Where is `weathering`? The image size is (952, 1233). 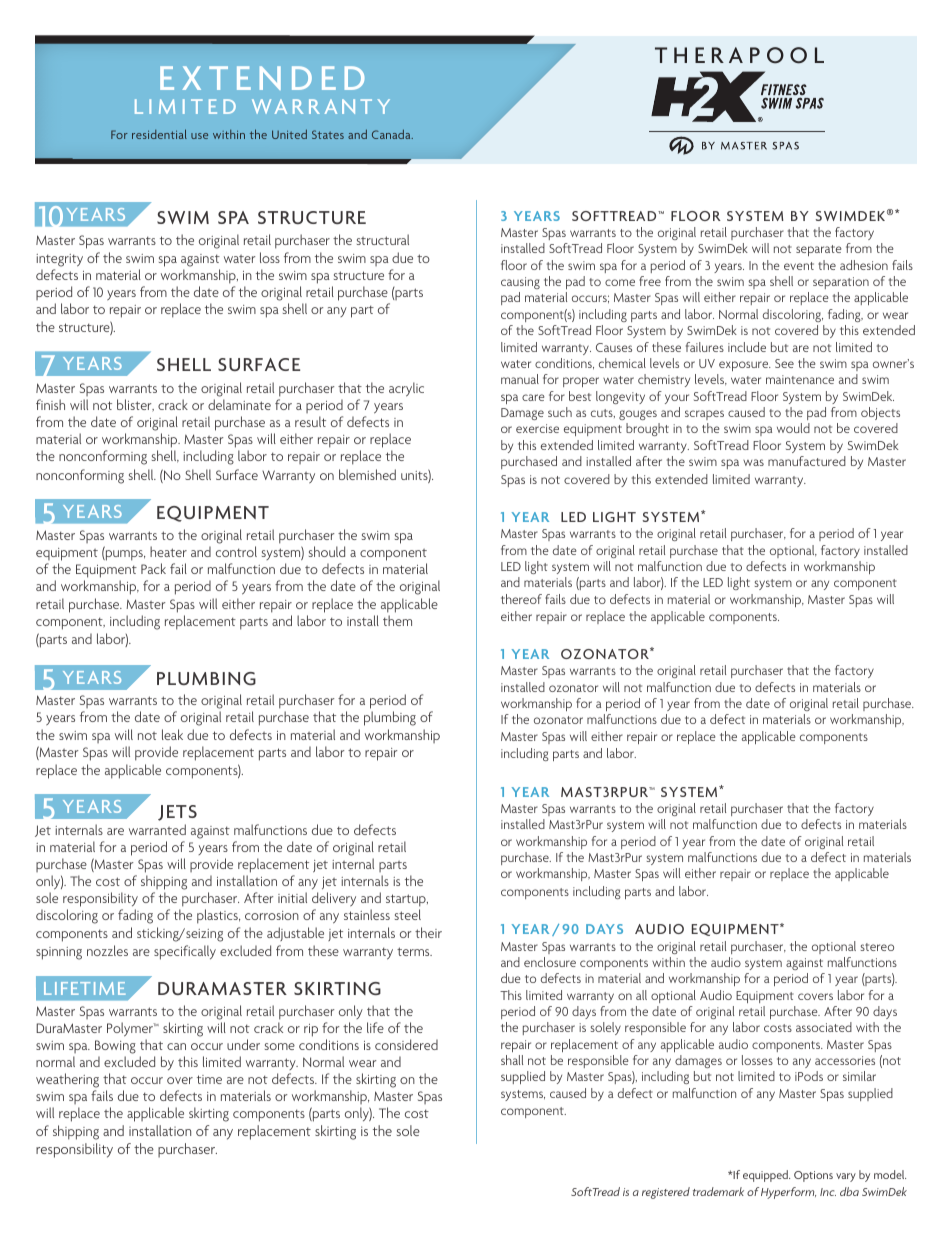 weathering is located at coordinates (67, 1082).
